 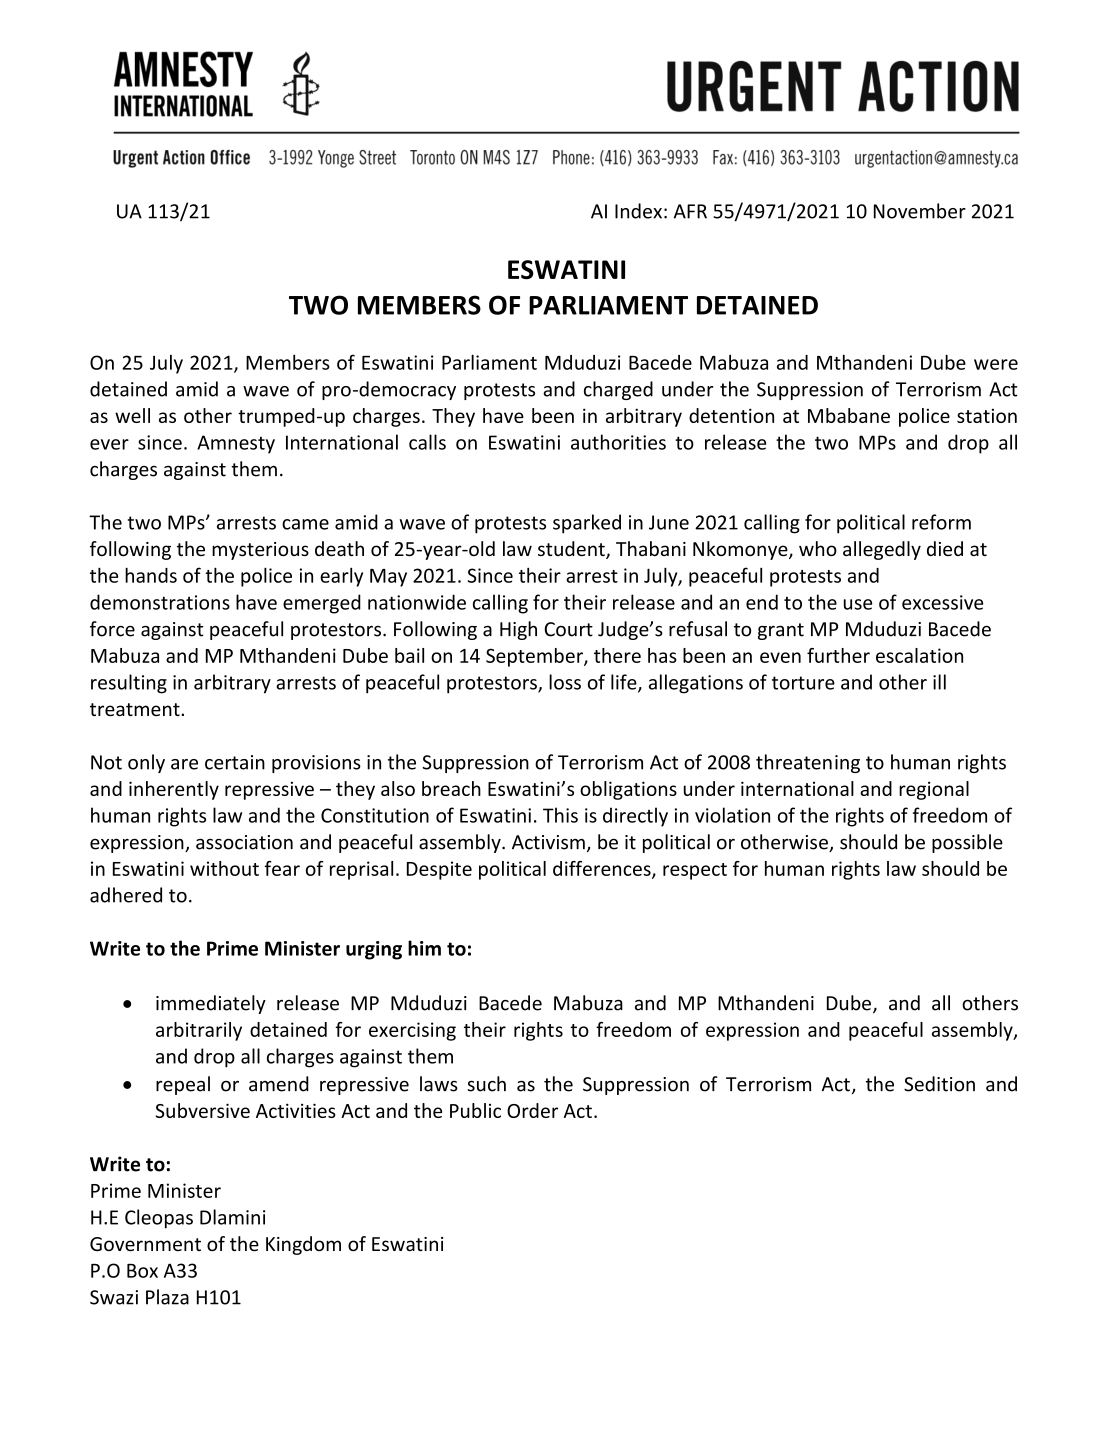 What do you see at coordinates (967, 843) in the screenshot?
I see `possible` at bounding box center [967, 843].
